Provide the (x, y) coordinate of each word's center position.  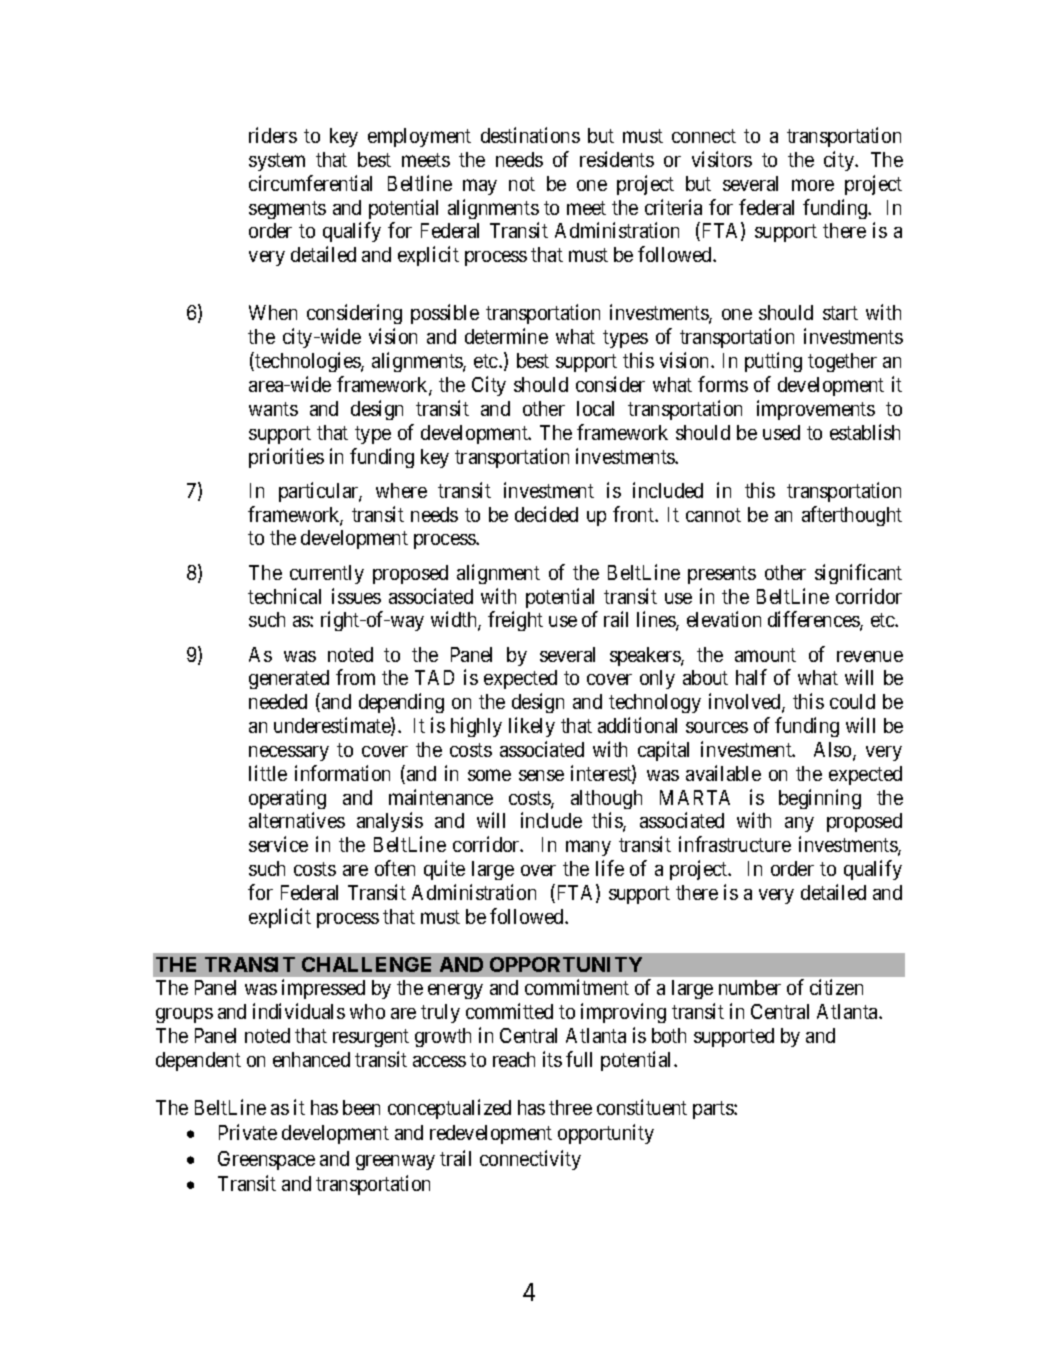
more (813, 185)
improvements (816, 410)
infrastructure (735, 844)
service (278, 844)
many (588, 848)
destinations (530, 135)
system (277, 162)
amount (765, 655)
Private (248, 1132)
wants (273, 409)
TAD (434, 677)
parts (714, 1110)
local (595, 408)
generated (289, 679)
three (570, 1107)
